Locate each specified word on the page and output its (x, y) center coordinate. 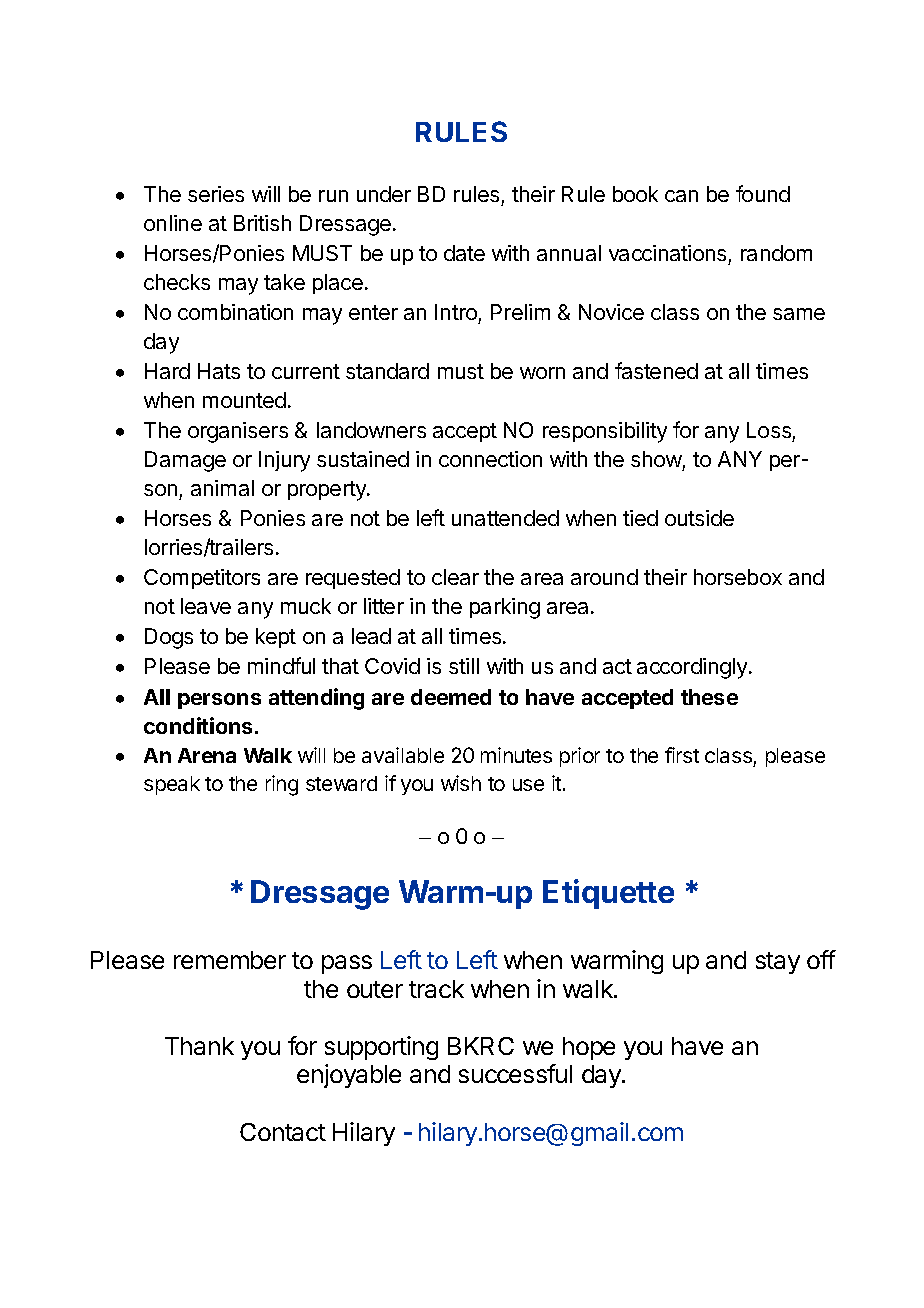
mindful (281, 665)
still (464, 666)
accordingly (692, 668)
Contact (283, 1132)
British (262, 223)
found (763, 193)
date (464, 253)
